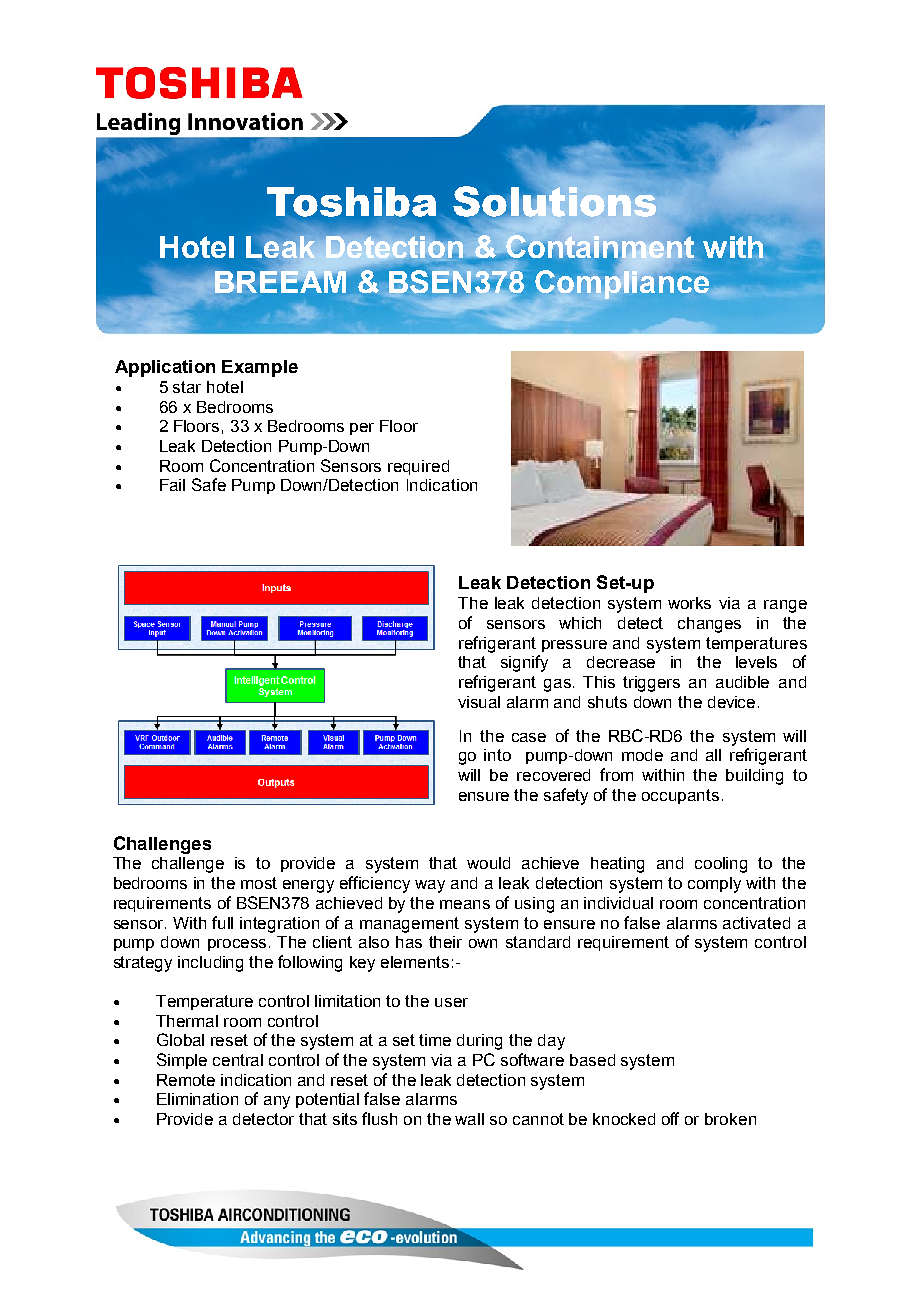 The image size is (924, 1308). Describe the element at coordinates (689, 603) in the page. I see `works` at that location.
